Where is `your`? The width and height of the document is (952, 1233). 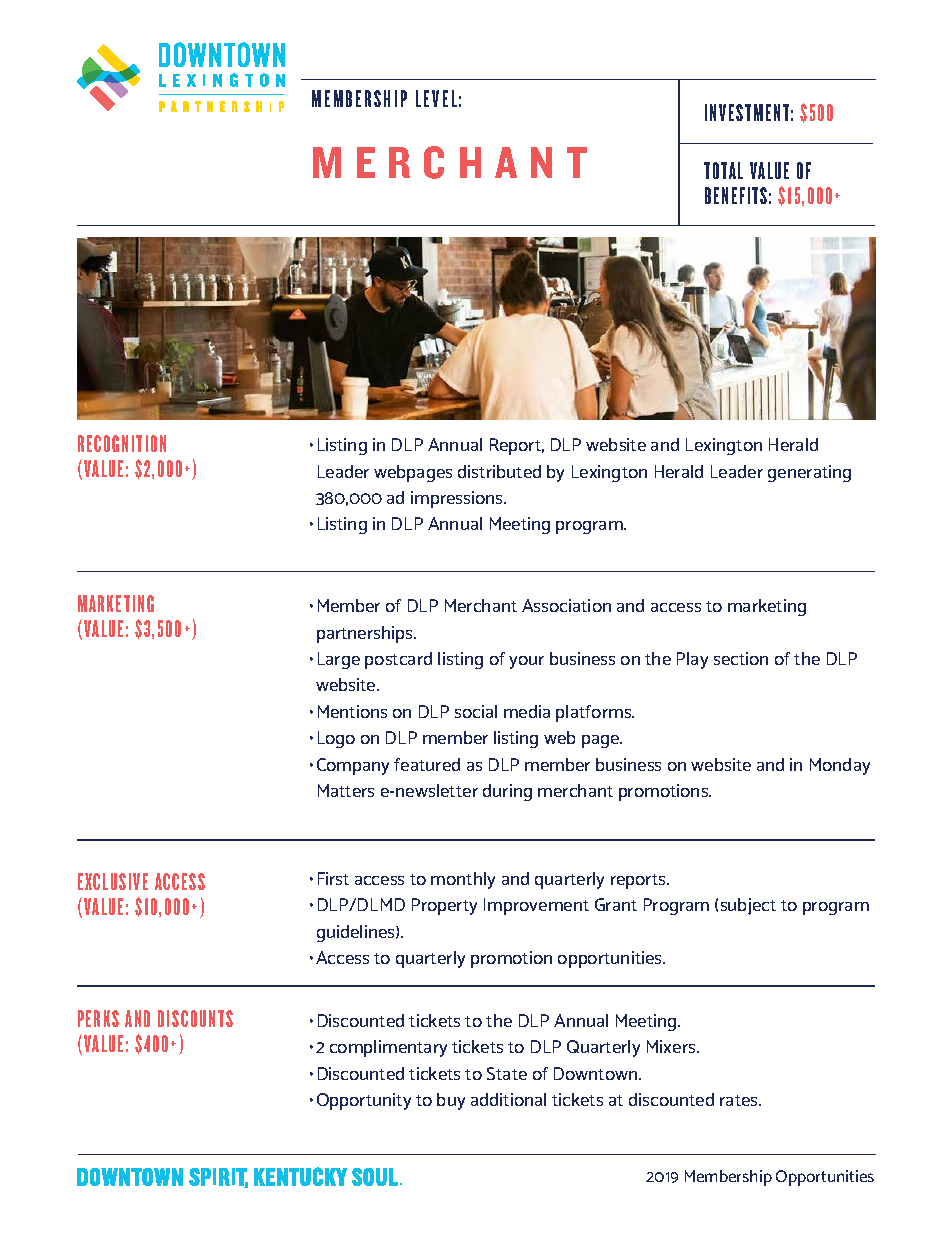 your is located at coordinates (526, 662).
